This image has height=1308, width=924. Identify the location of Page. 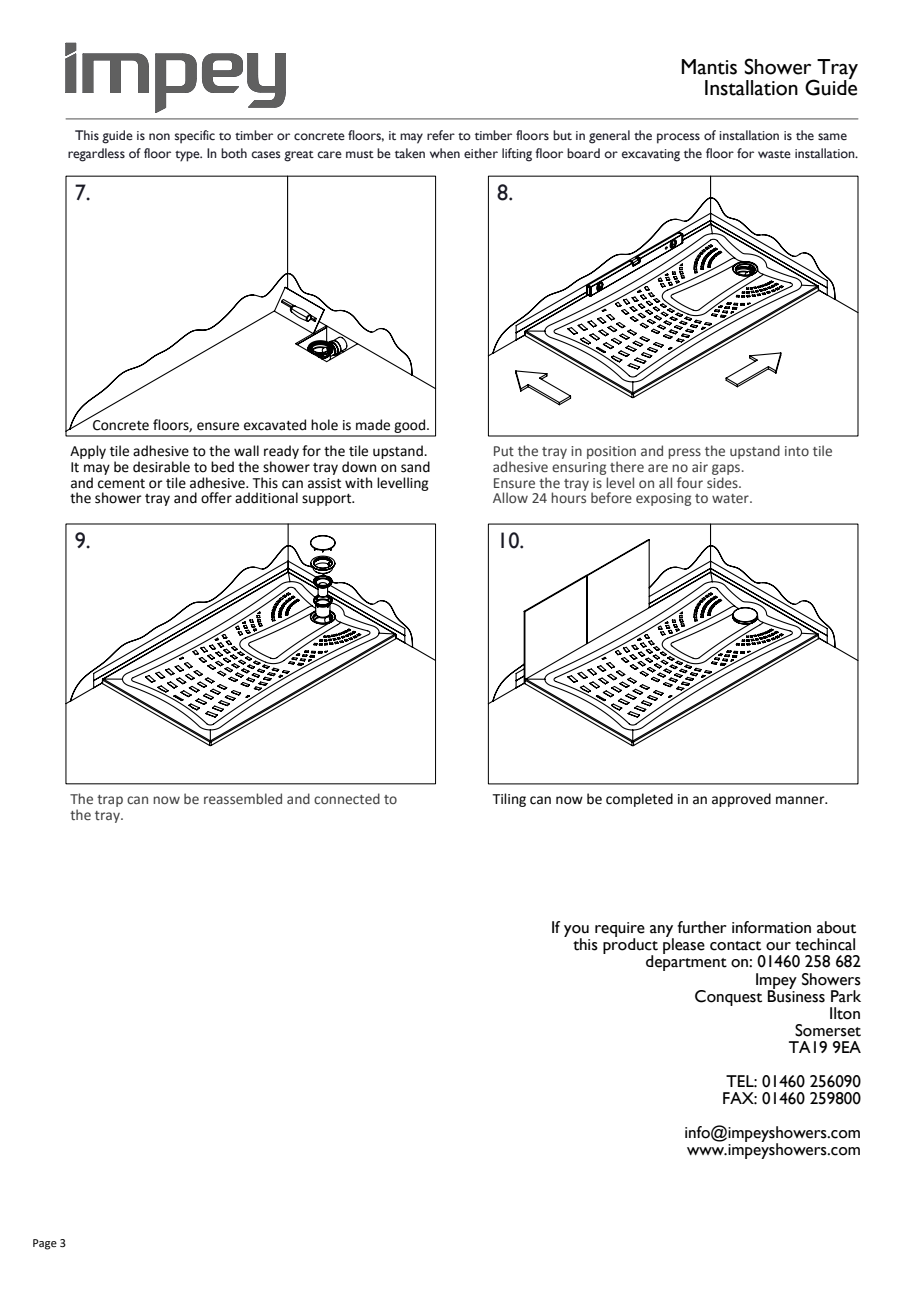
(45, 1244).
